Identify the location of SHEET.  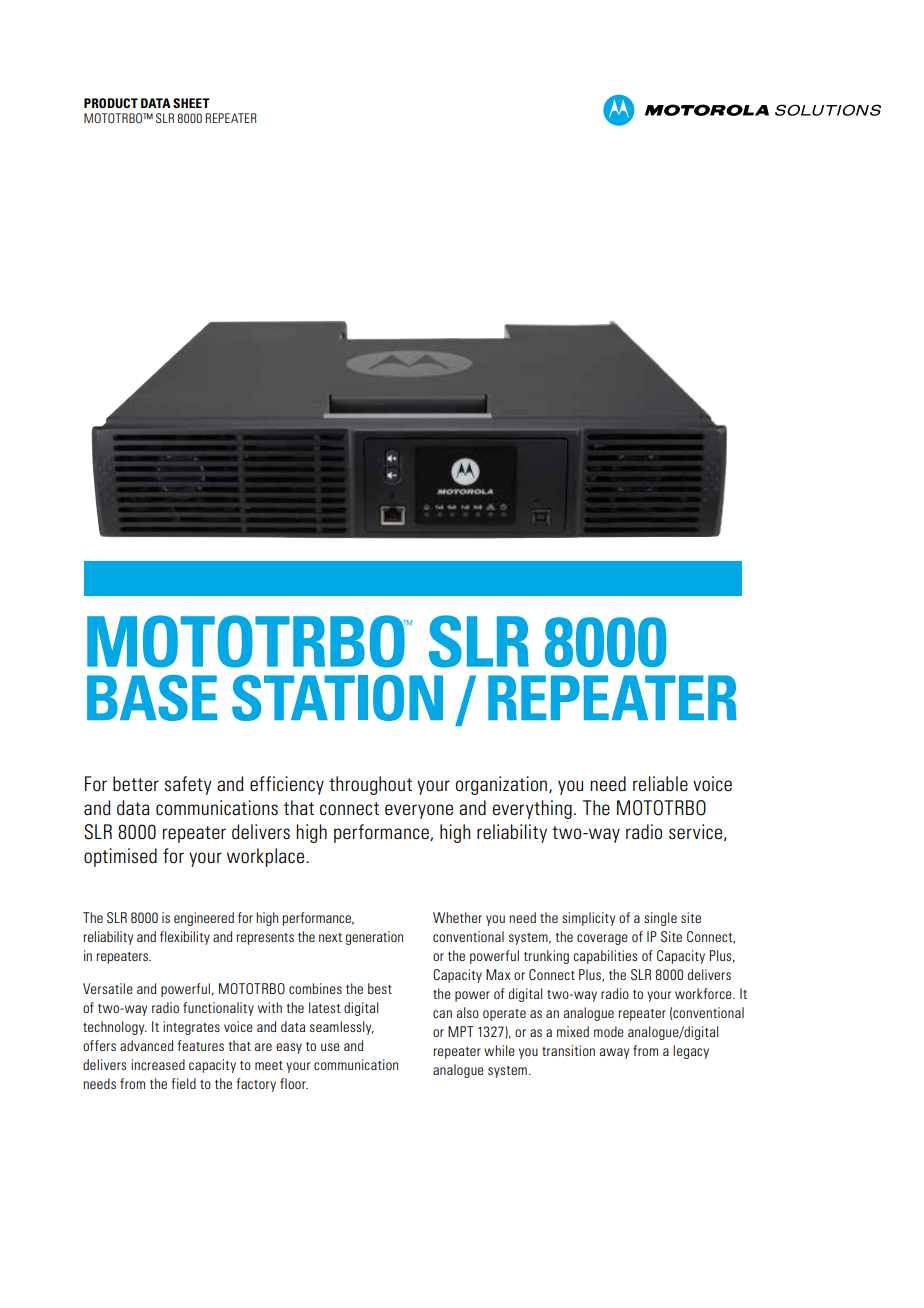
(191, 103).
